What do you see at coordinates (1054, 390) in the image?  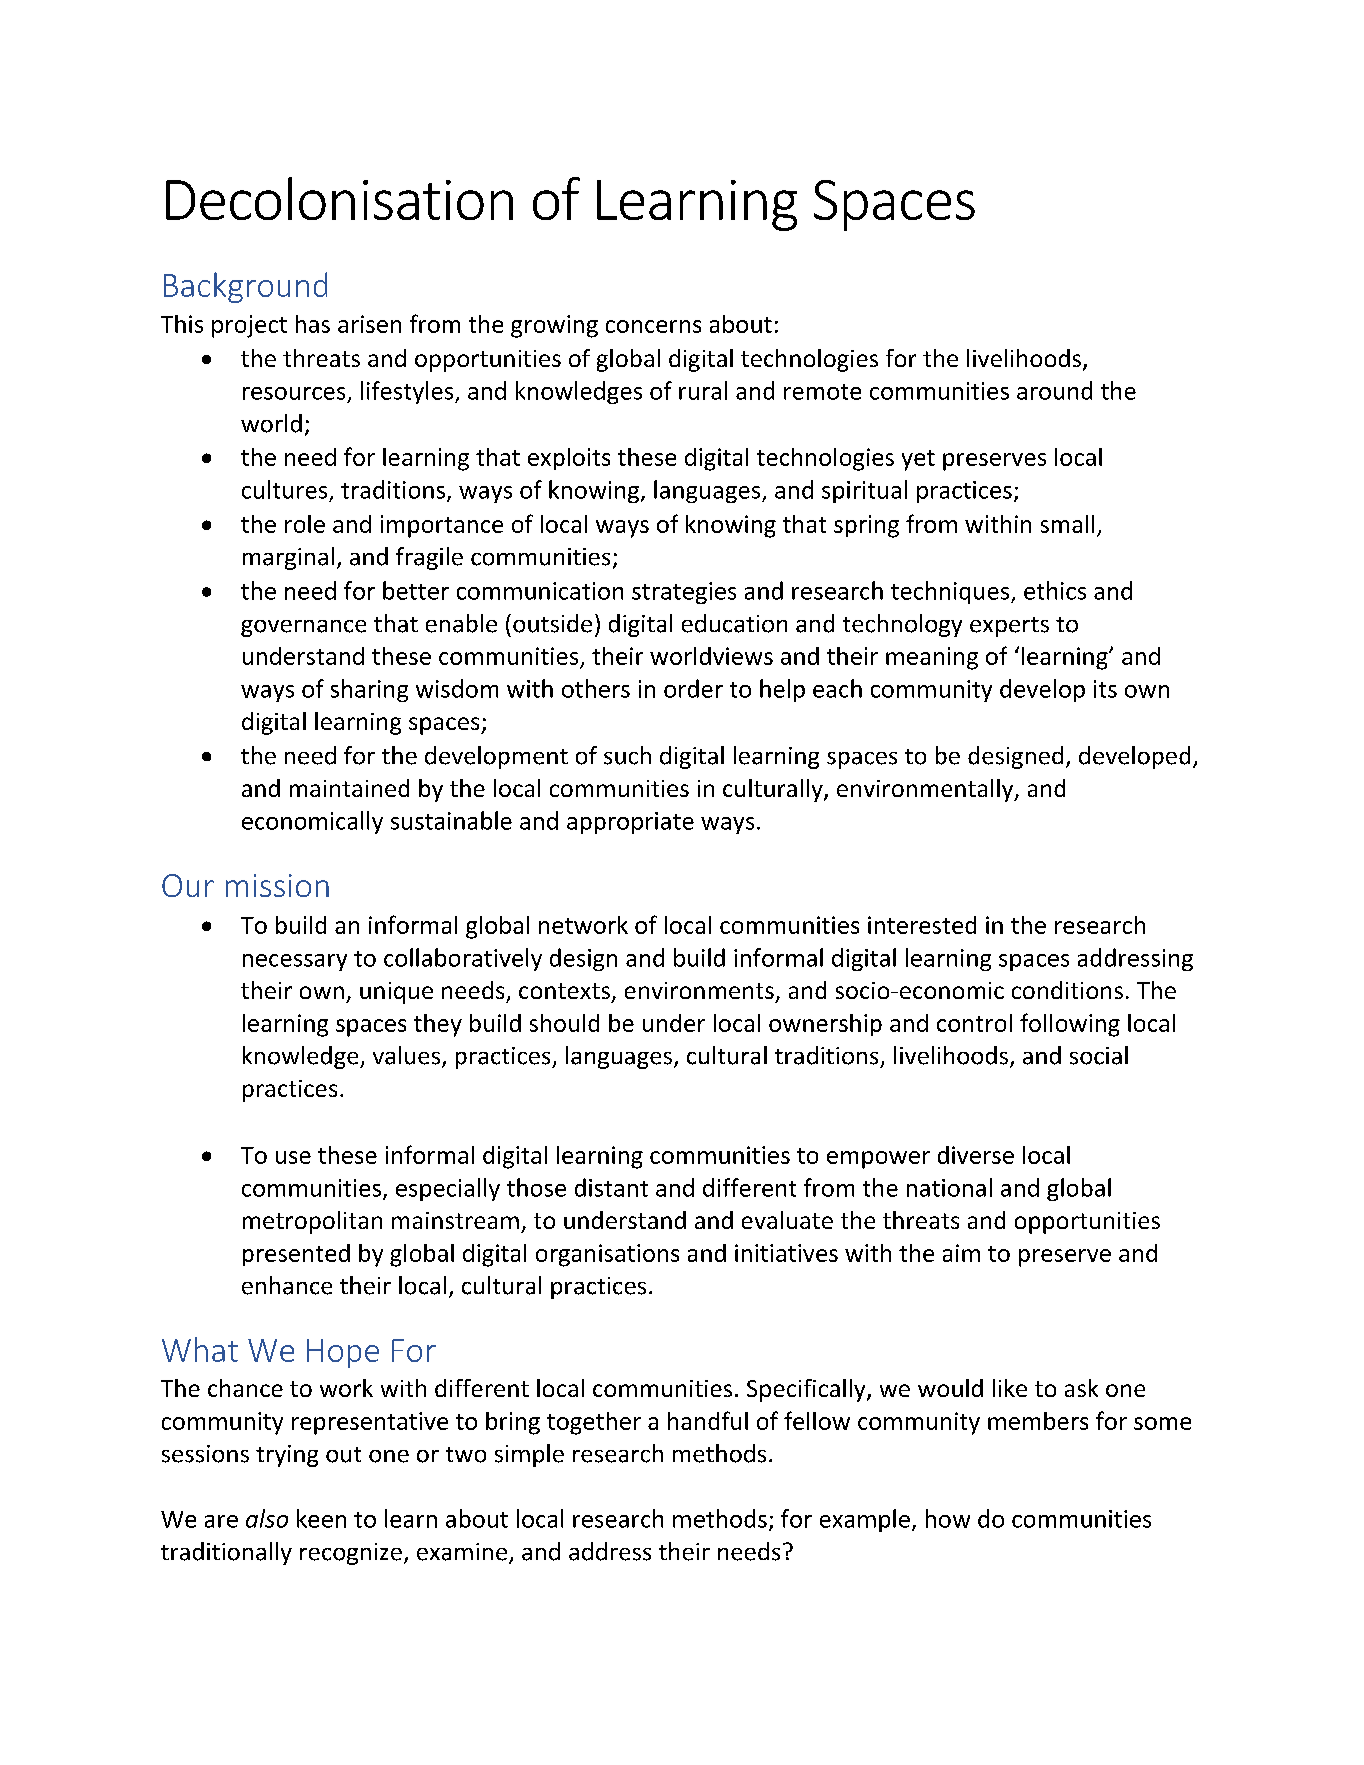 I see `around` at bounding box center [1054, 390].
